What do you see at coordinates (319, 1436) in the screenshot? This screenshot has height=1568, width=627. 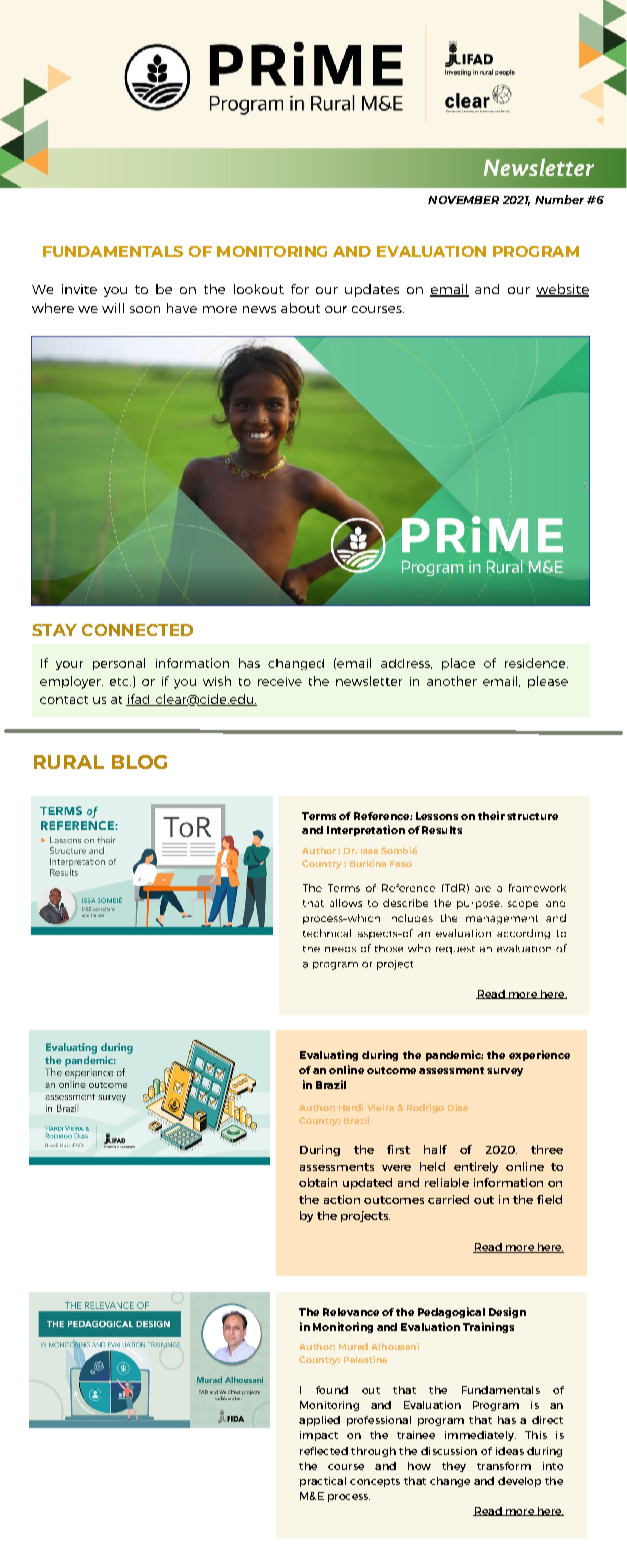 I see `impact` at bounding box center [319, 1436].
